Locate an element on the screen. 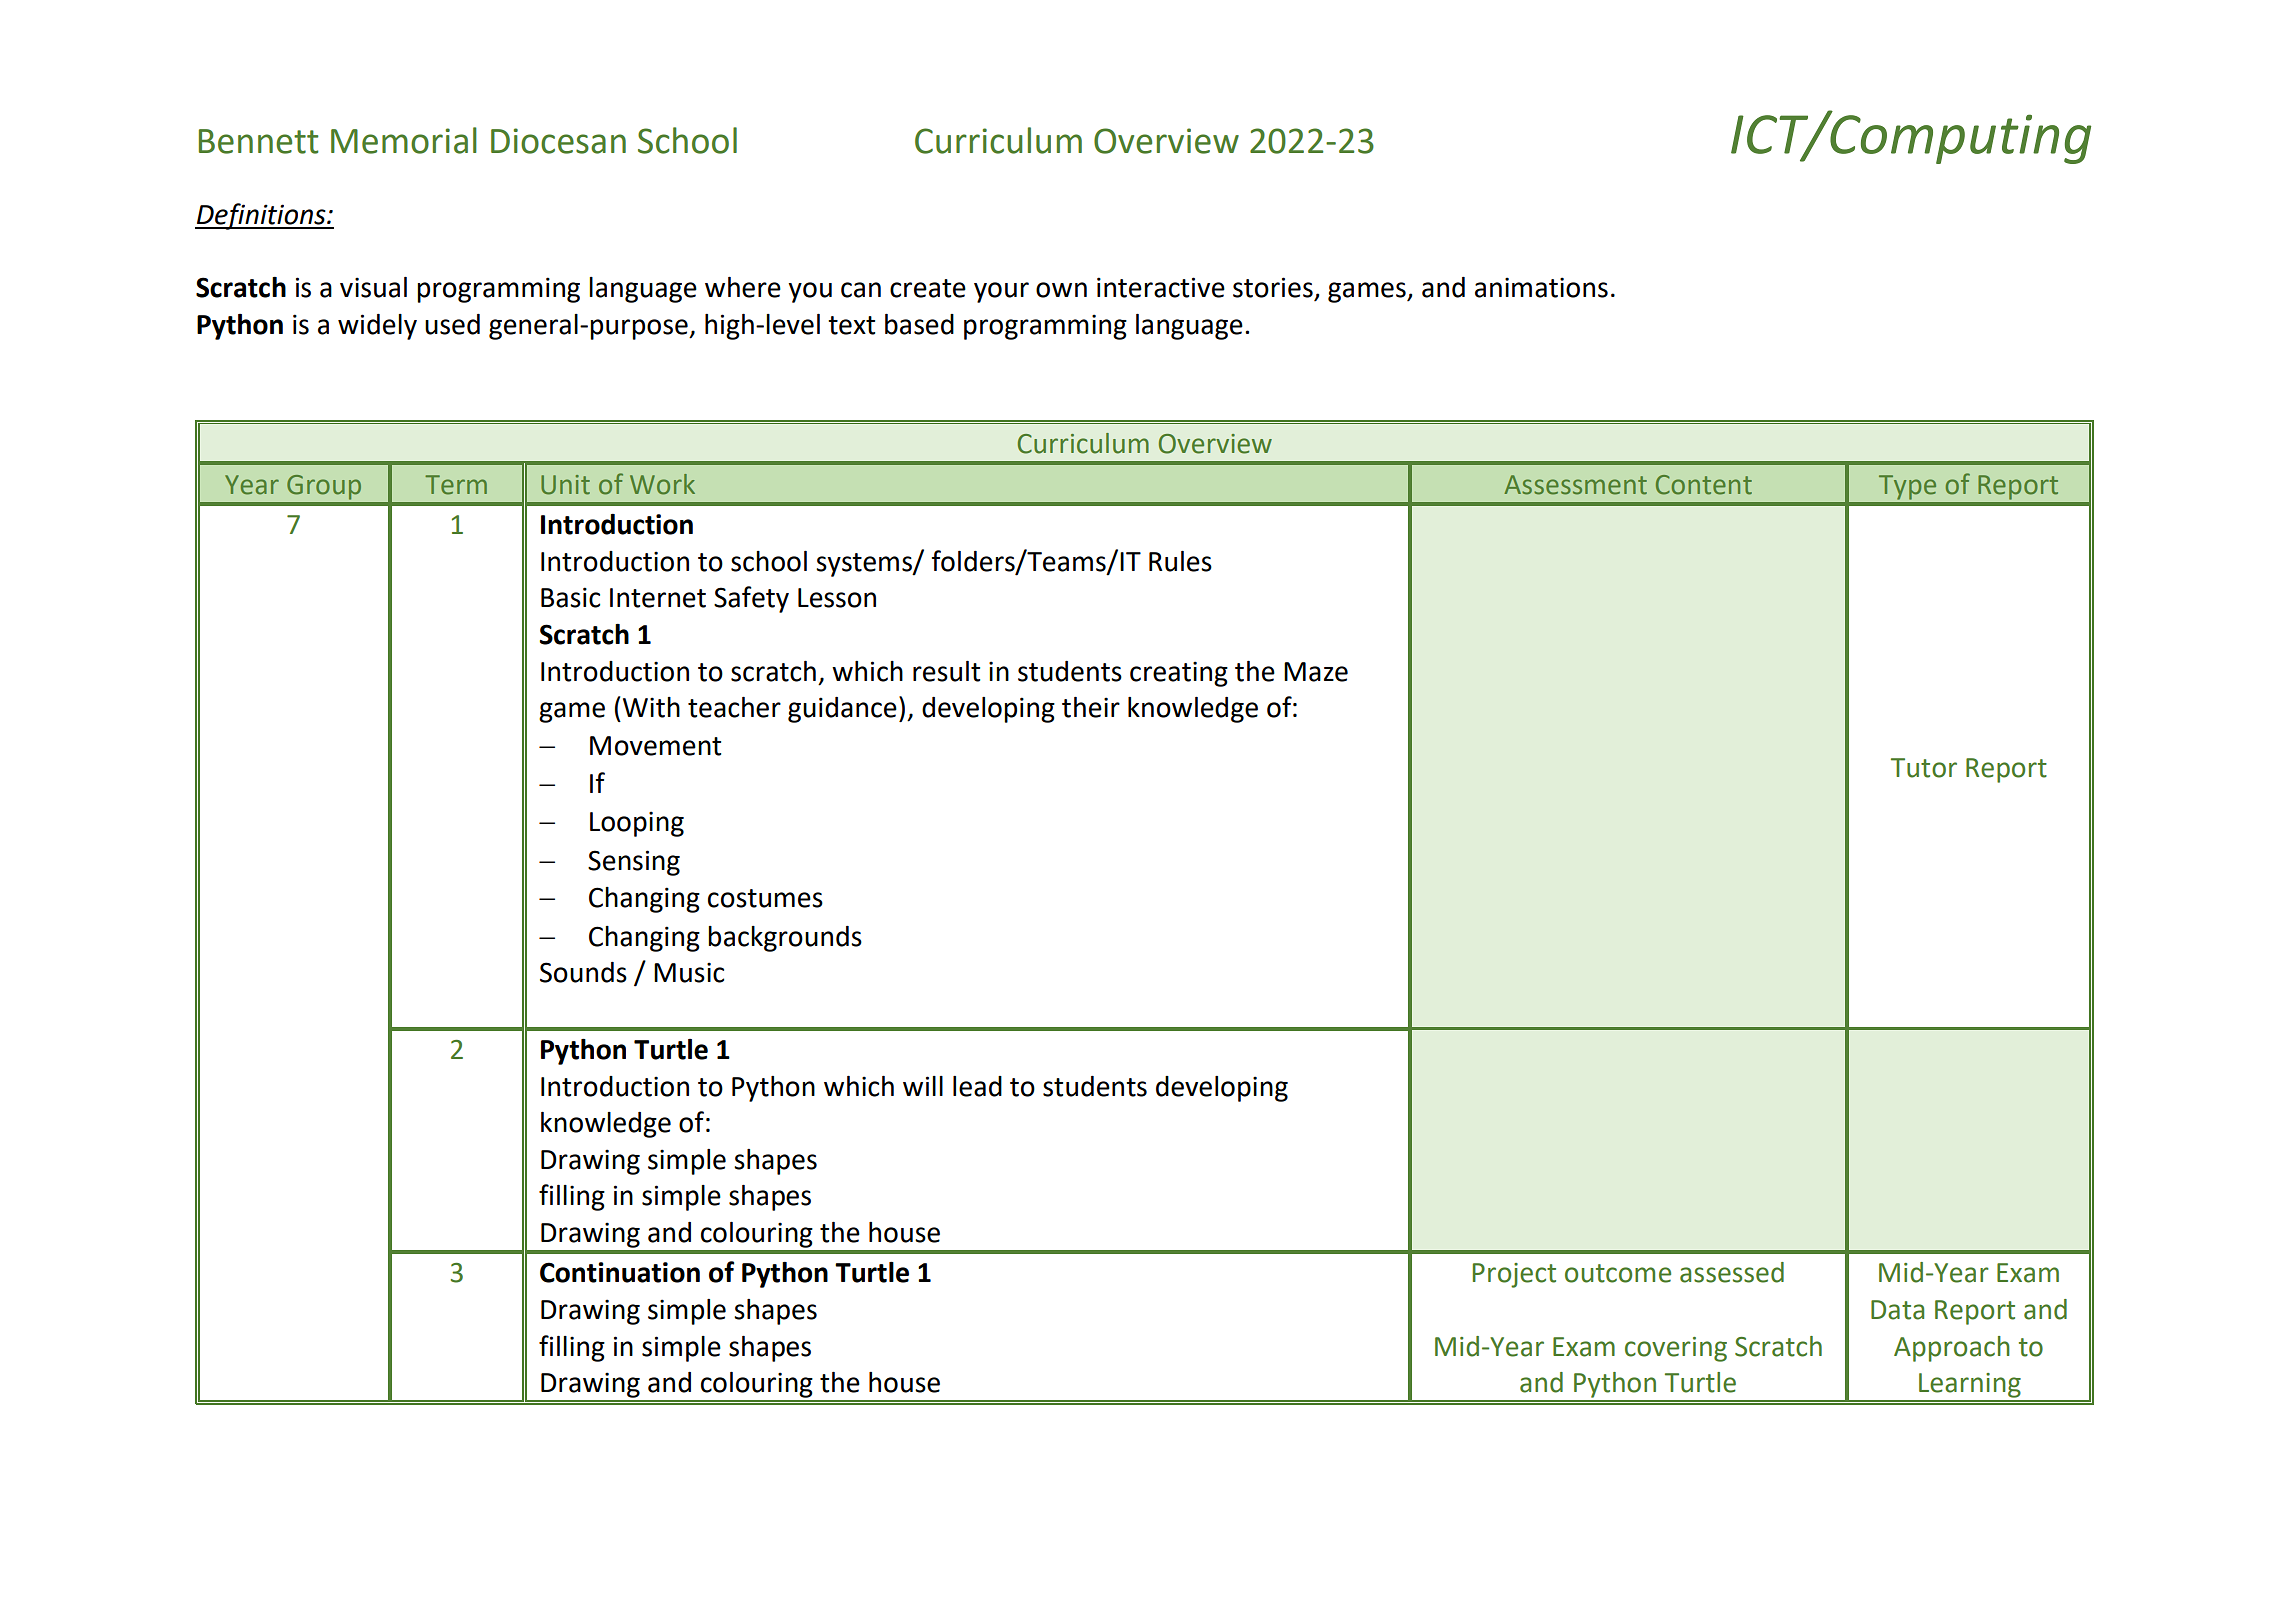 This screenshot has width=2289, height=1619. Basic is located at coordinates (570, 597).
